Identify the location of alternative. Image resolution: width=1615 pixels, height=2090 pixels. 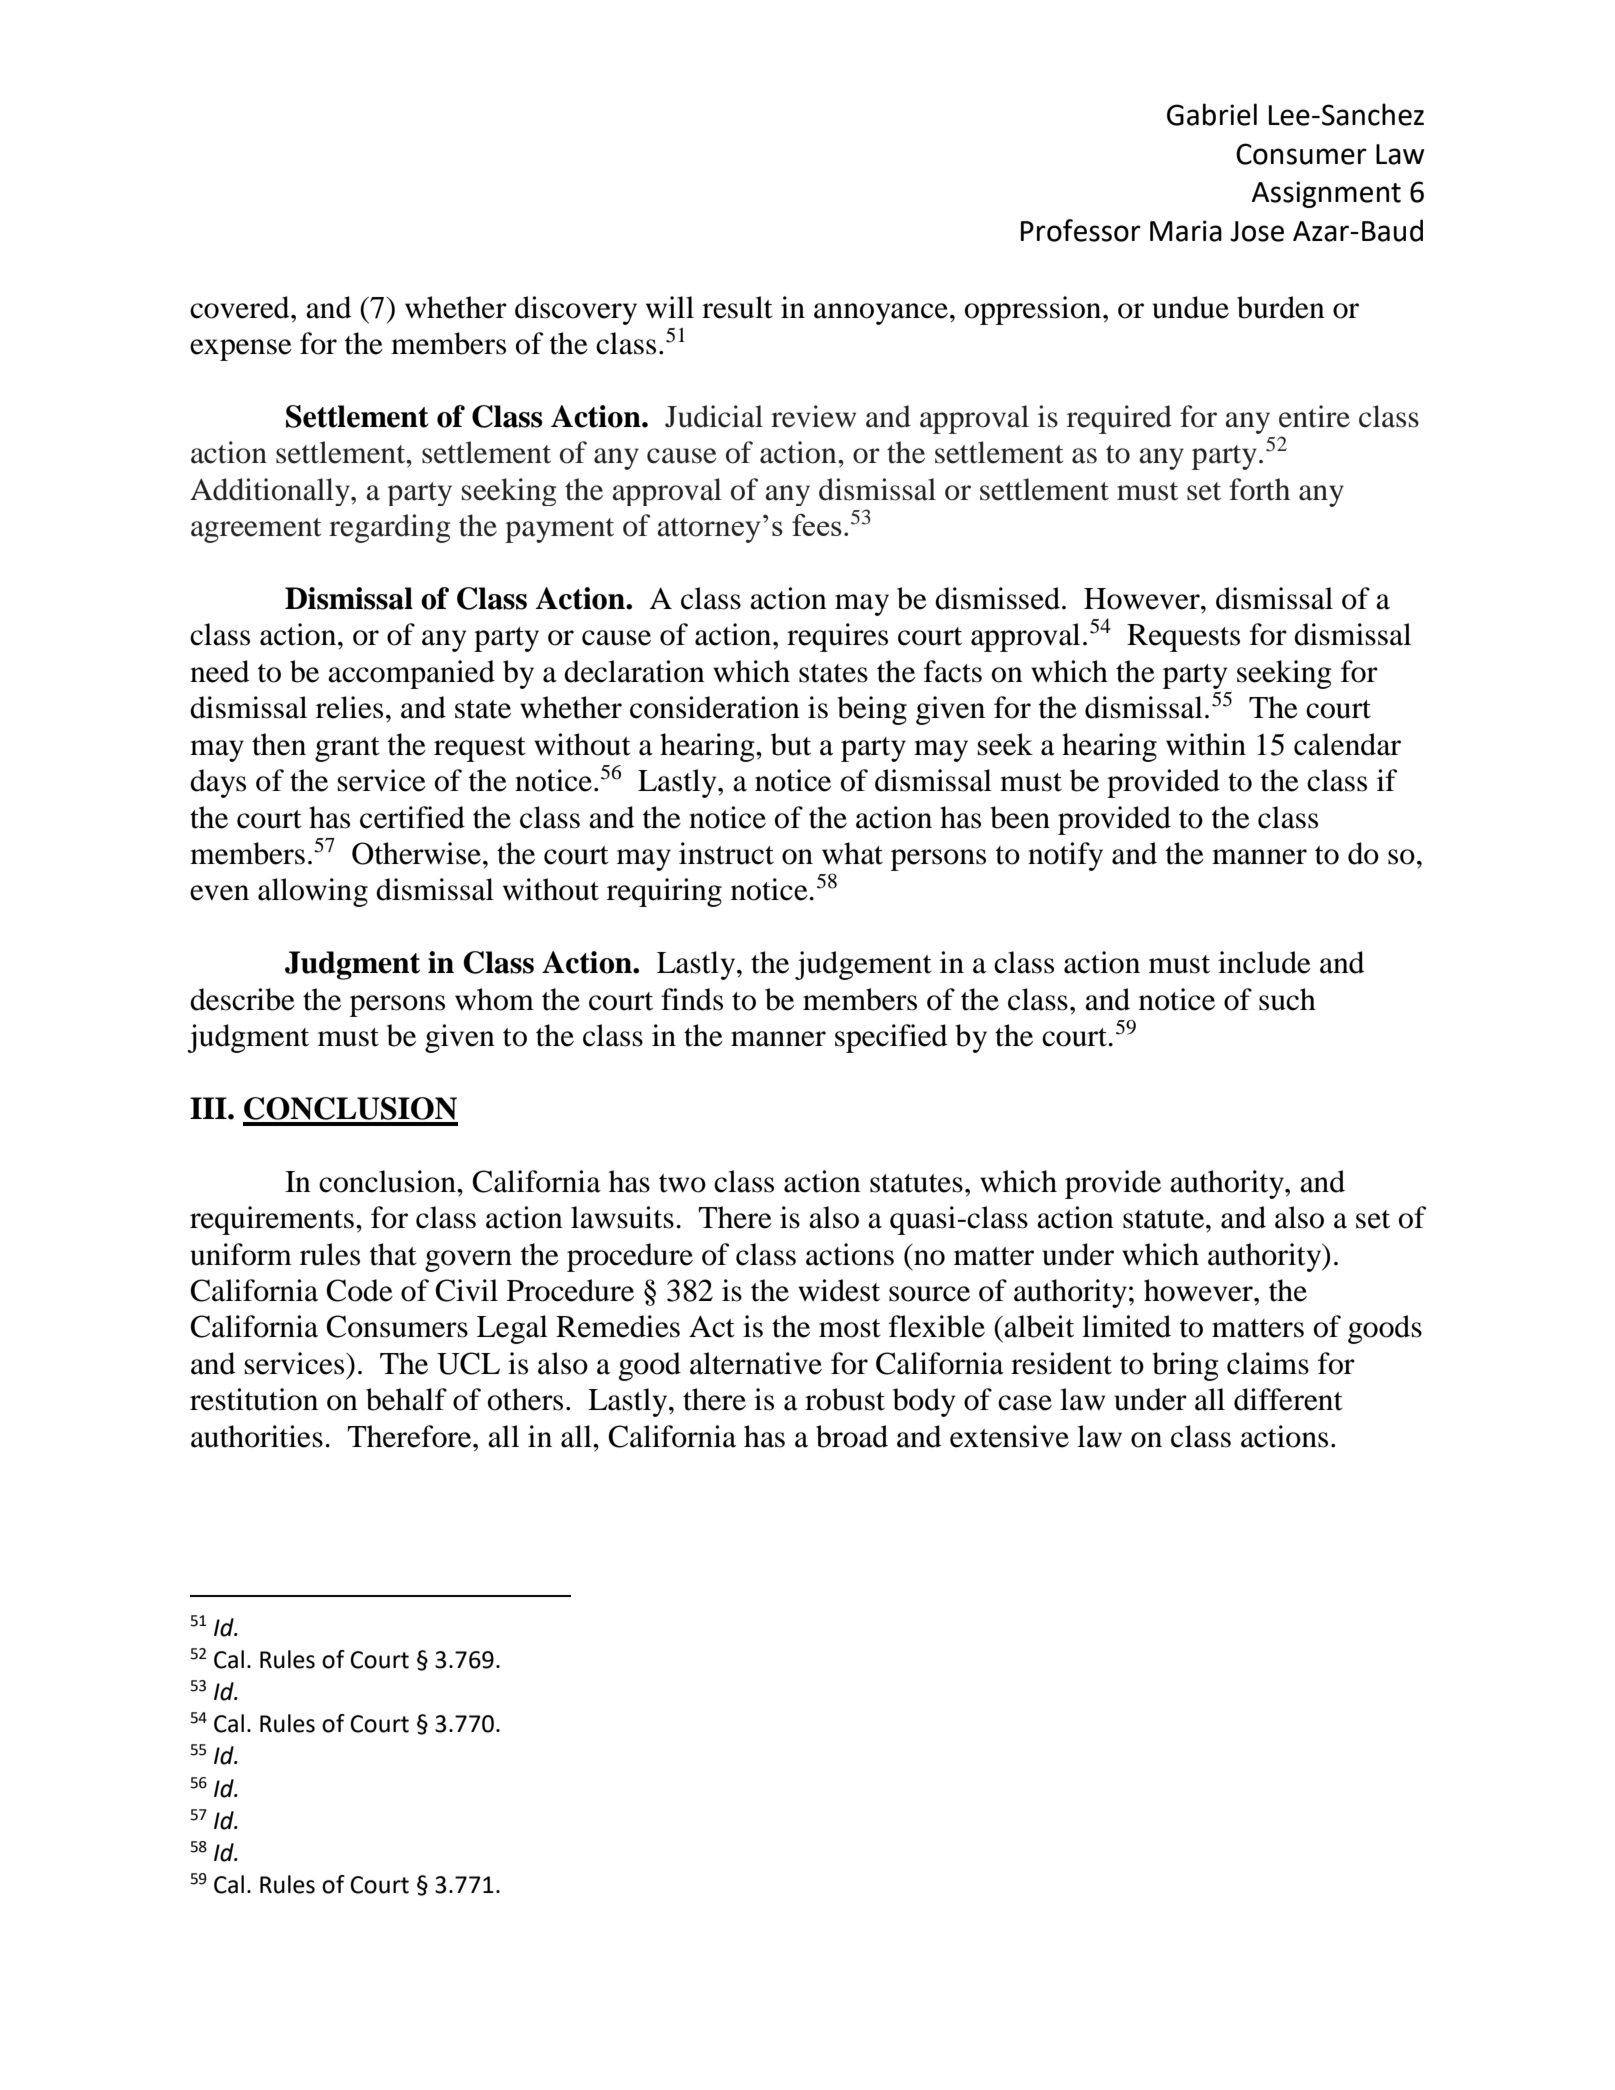
(756, 1363).
